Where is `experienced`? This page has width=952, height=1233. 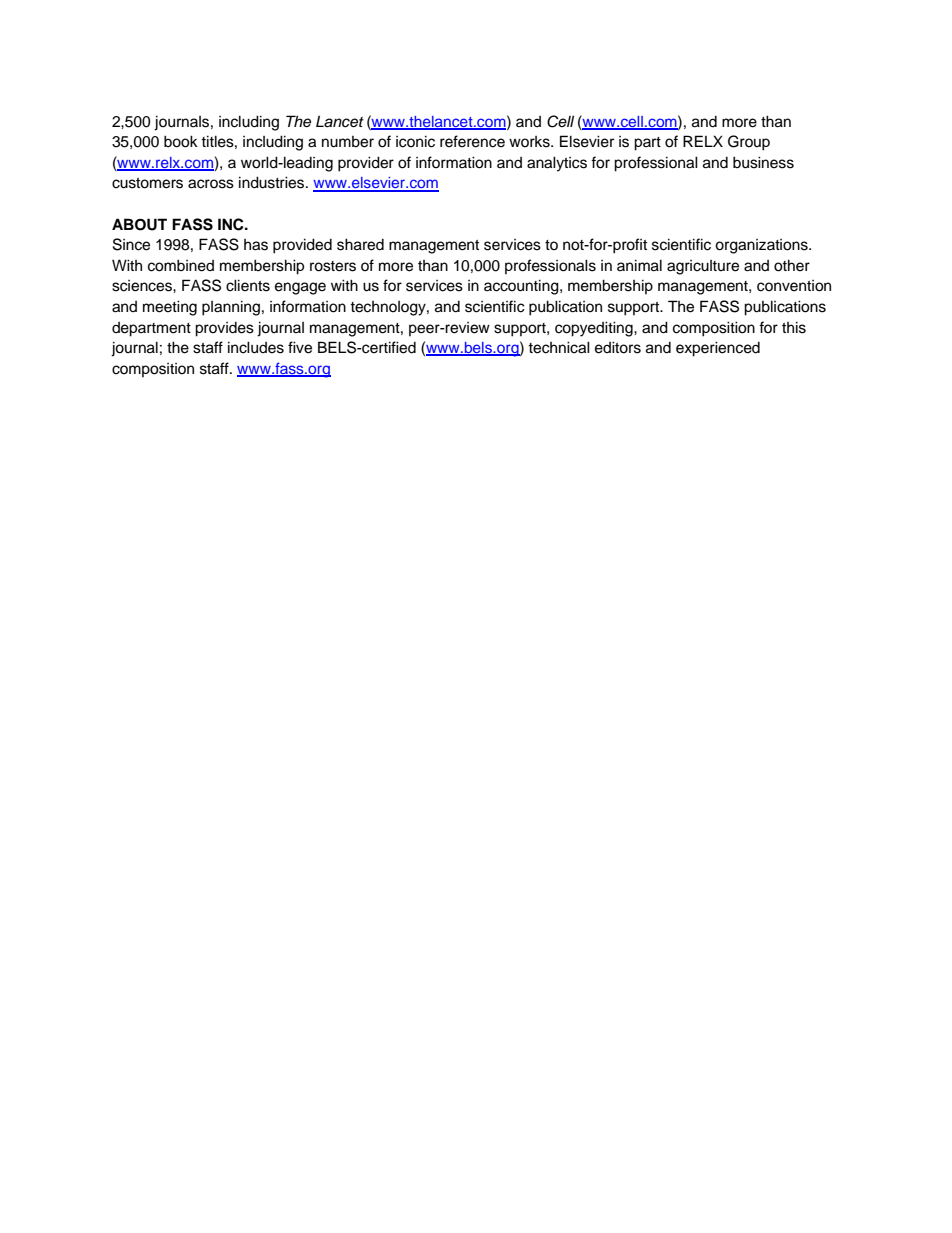
experienced is located at coordinates (718, 349).
